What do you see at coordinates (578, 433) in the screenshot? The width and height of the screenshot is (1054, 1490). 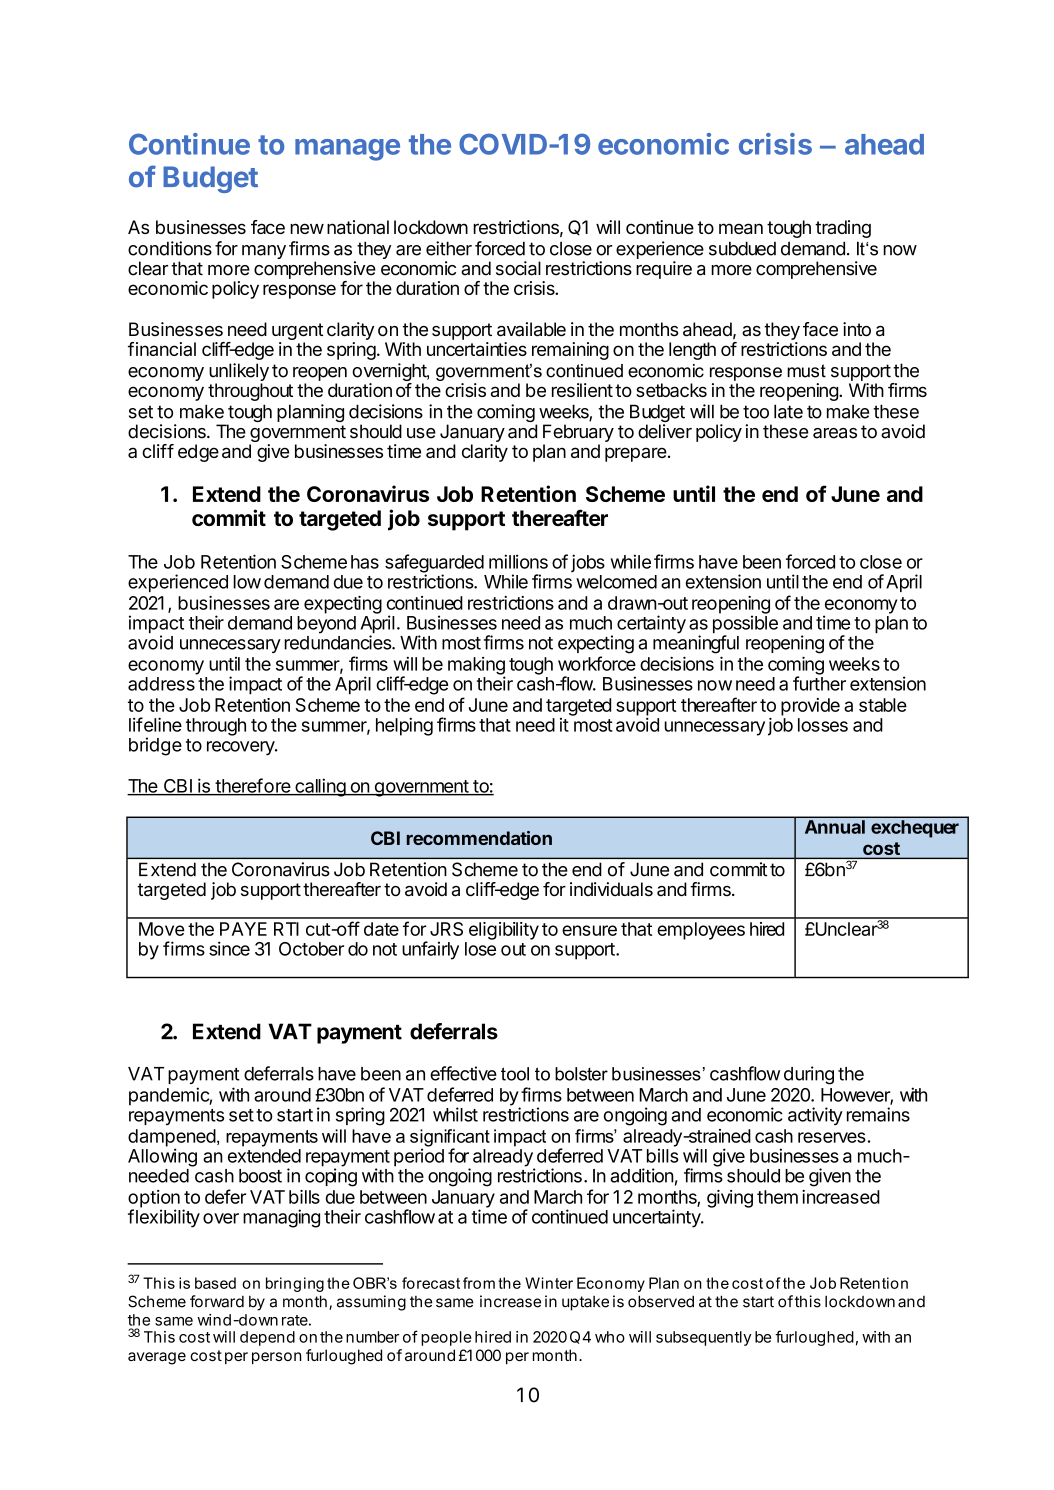 I see `February` at bounding box center [578, 433].
